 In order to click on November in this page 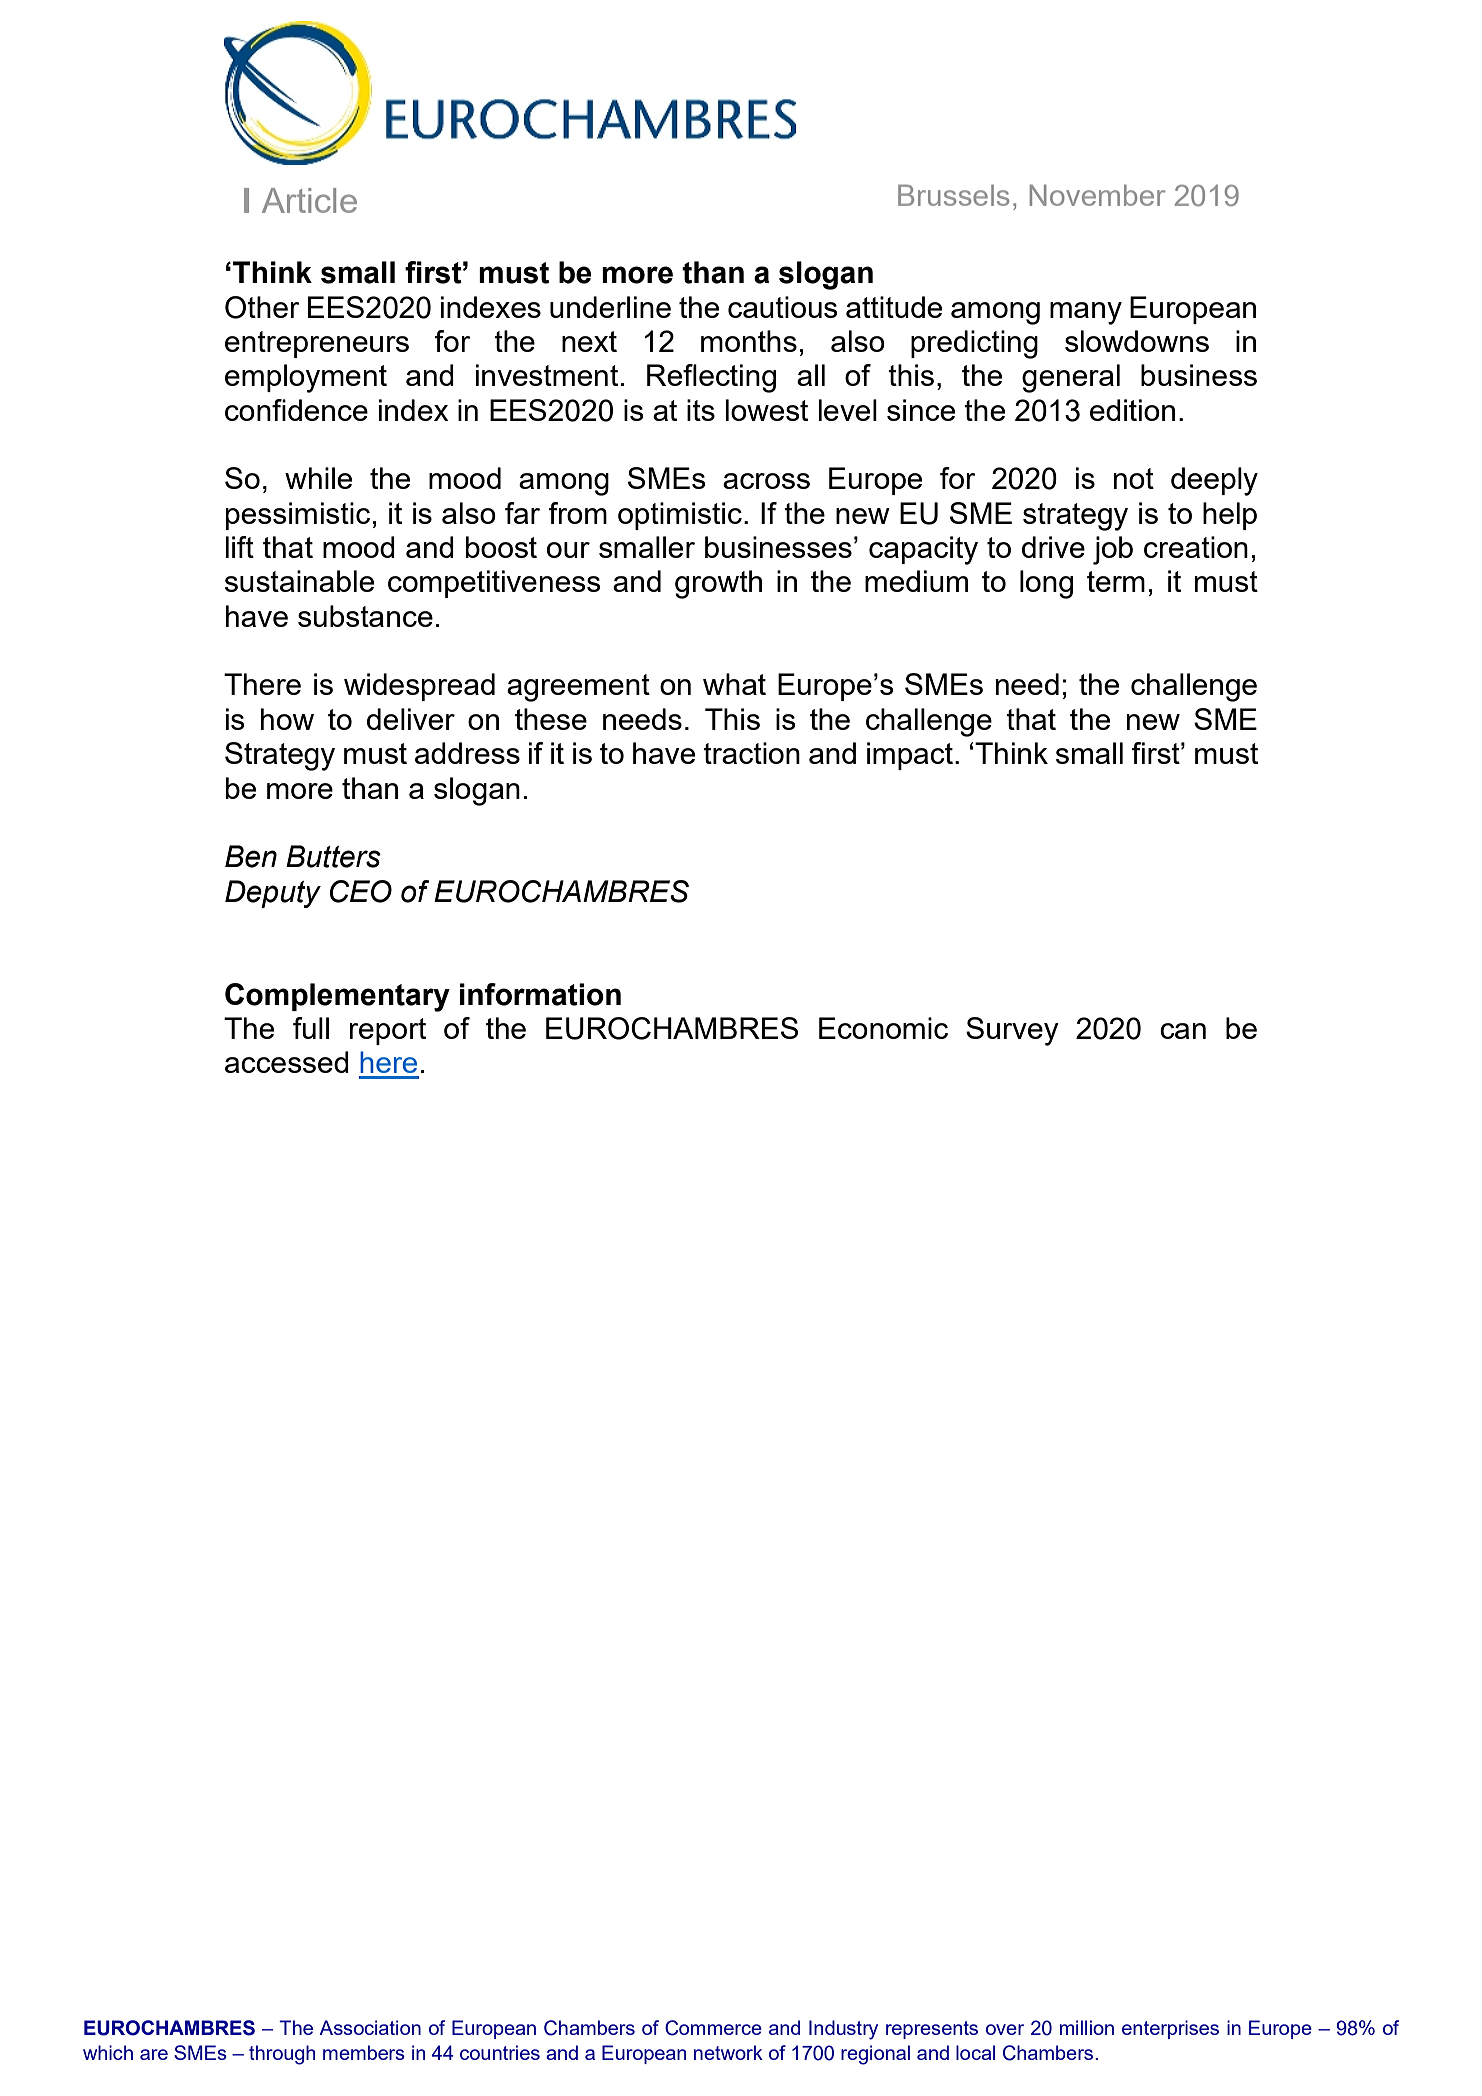, I will do `click(1097, 195)`.
